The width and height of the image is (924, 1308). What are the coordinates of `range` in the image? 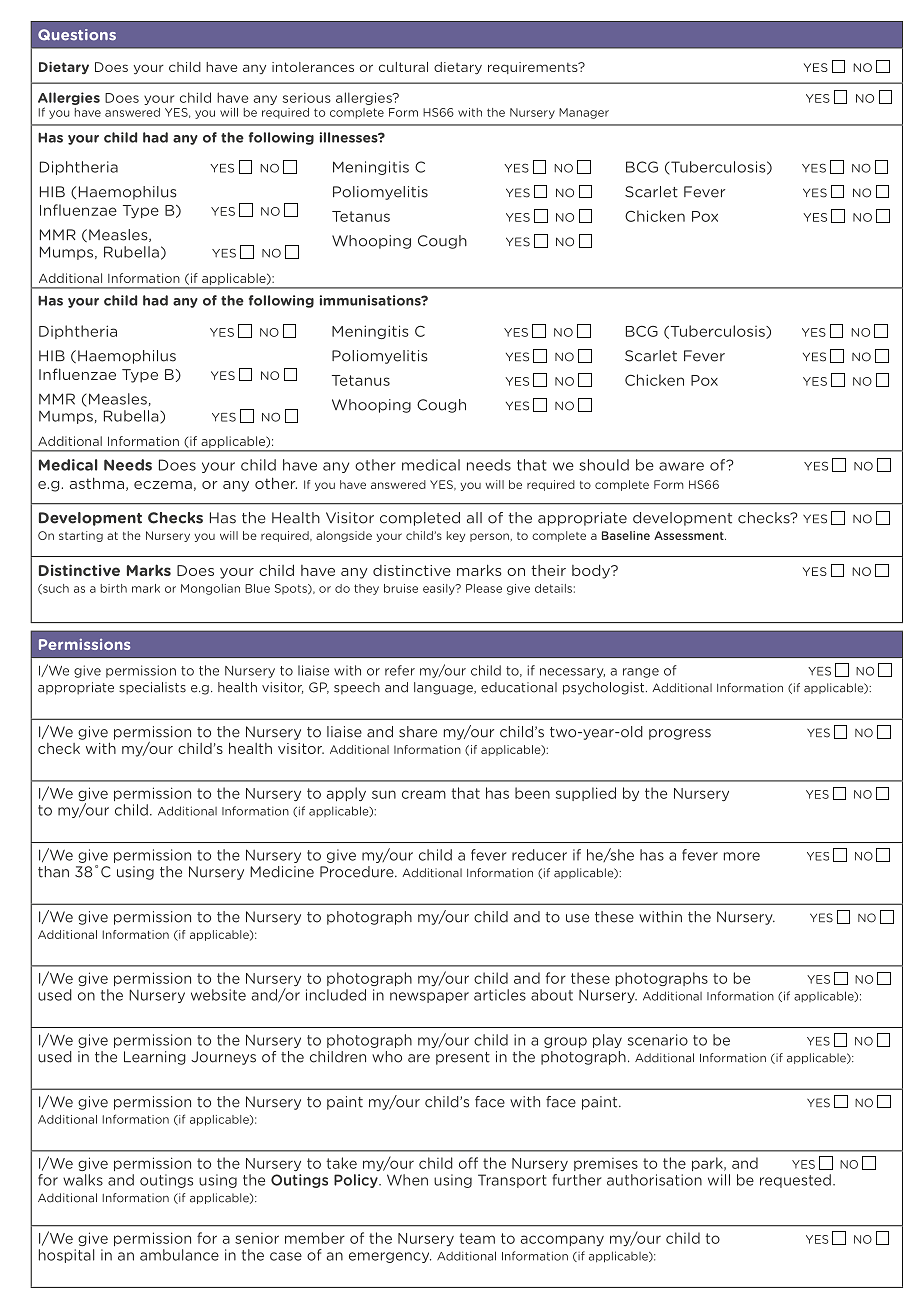 It's located at (641, 673).
